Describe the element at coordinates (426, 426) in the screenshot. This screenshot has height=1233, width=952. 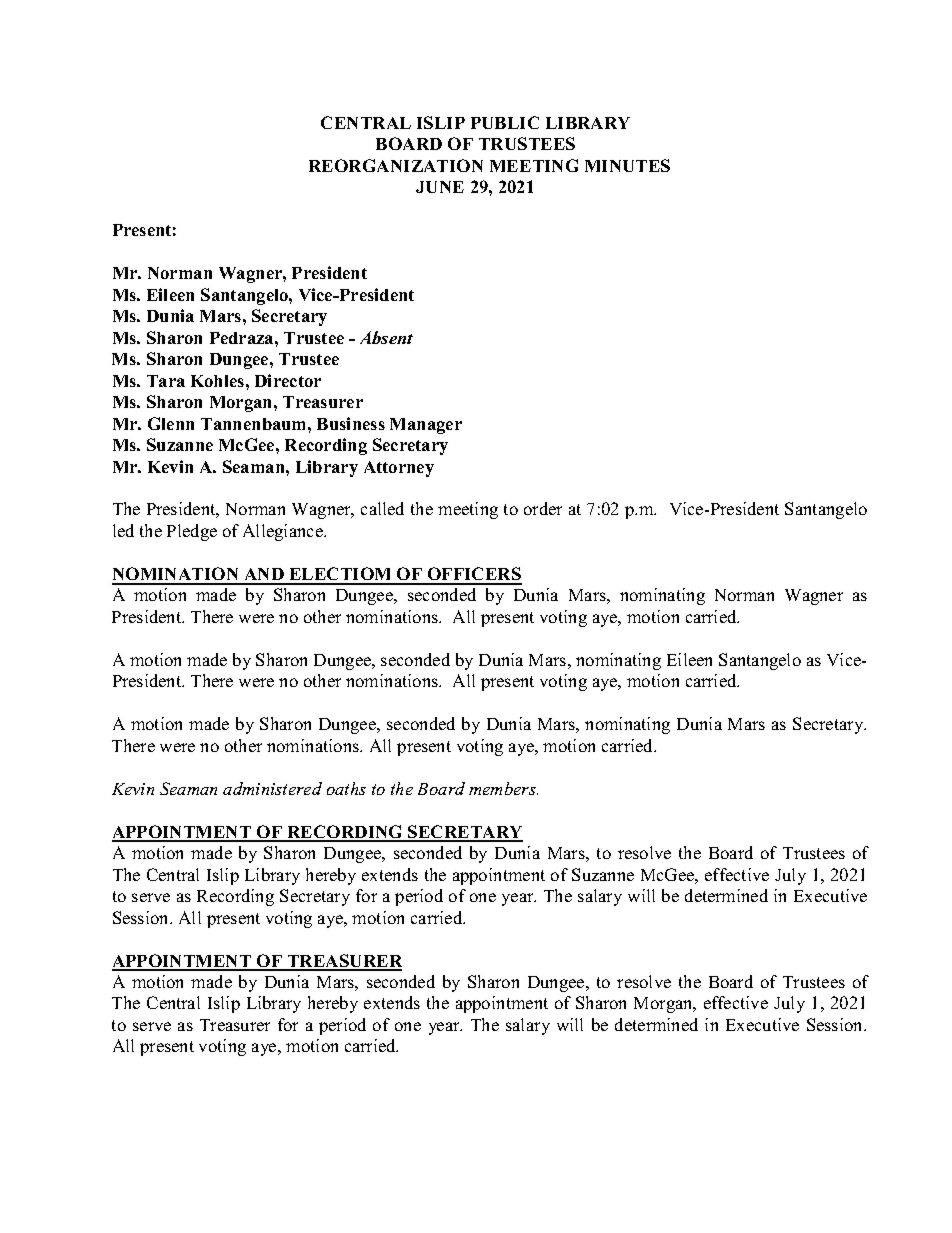
I see `Manager` at that location.
